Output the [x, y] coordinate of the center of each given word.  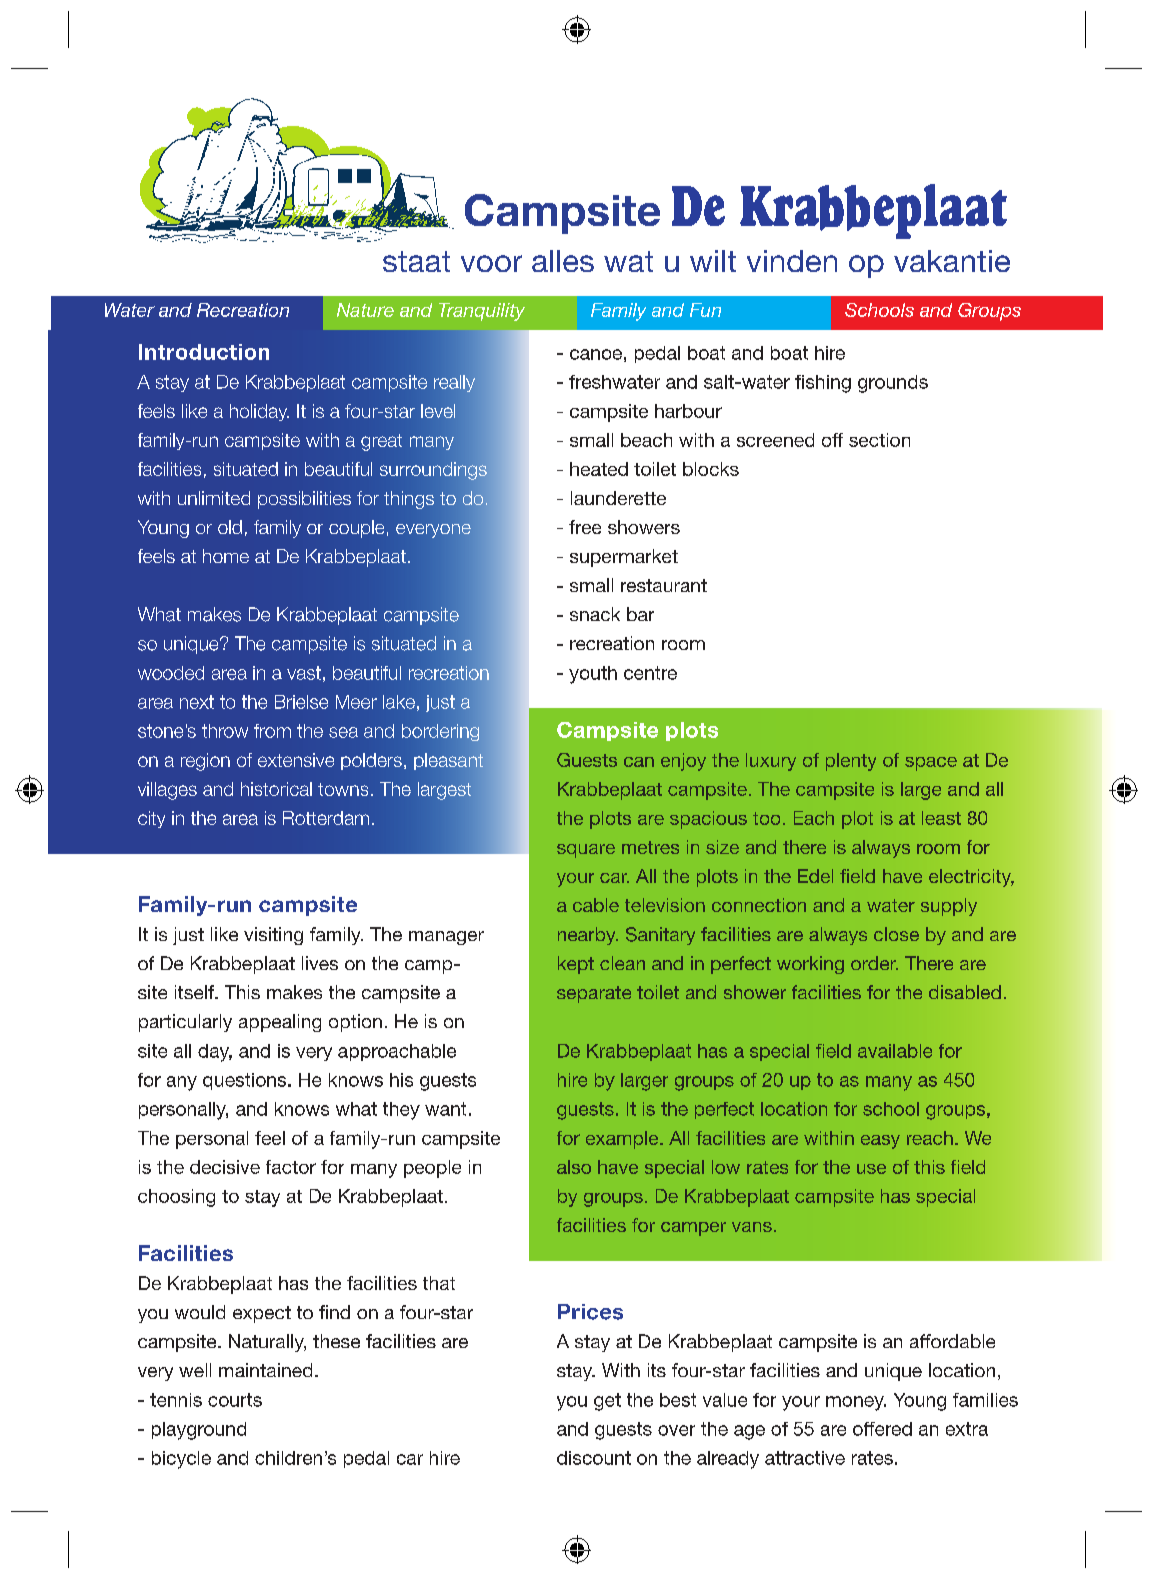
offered [882, 1429]
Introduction [204, 352]
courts [235, 1400]
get [607, 1402]
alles [563, 261]
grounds [893, 384]
